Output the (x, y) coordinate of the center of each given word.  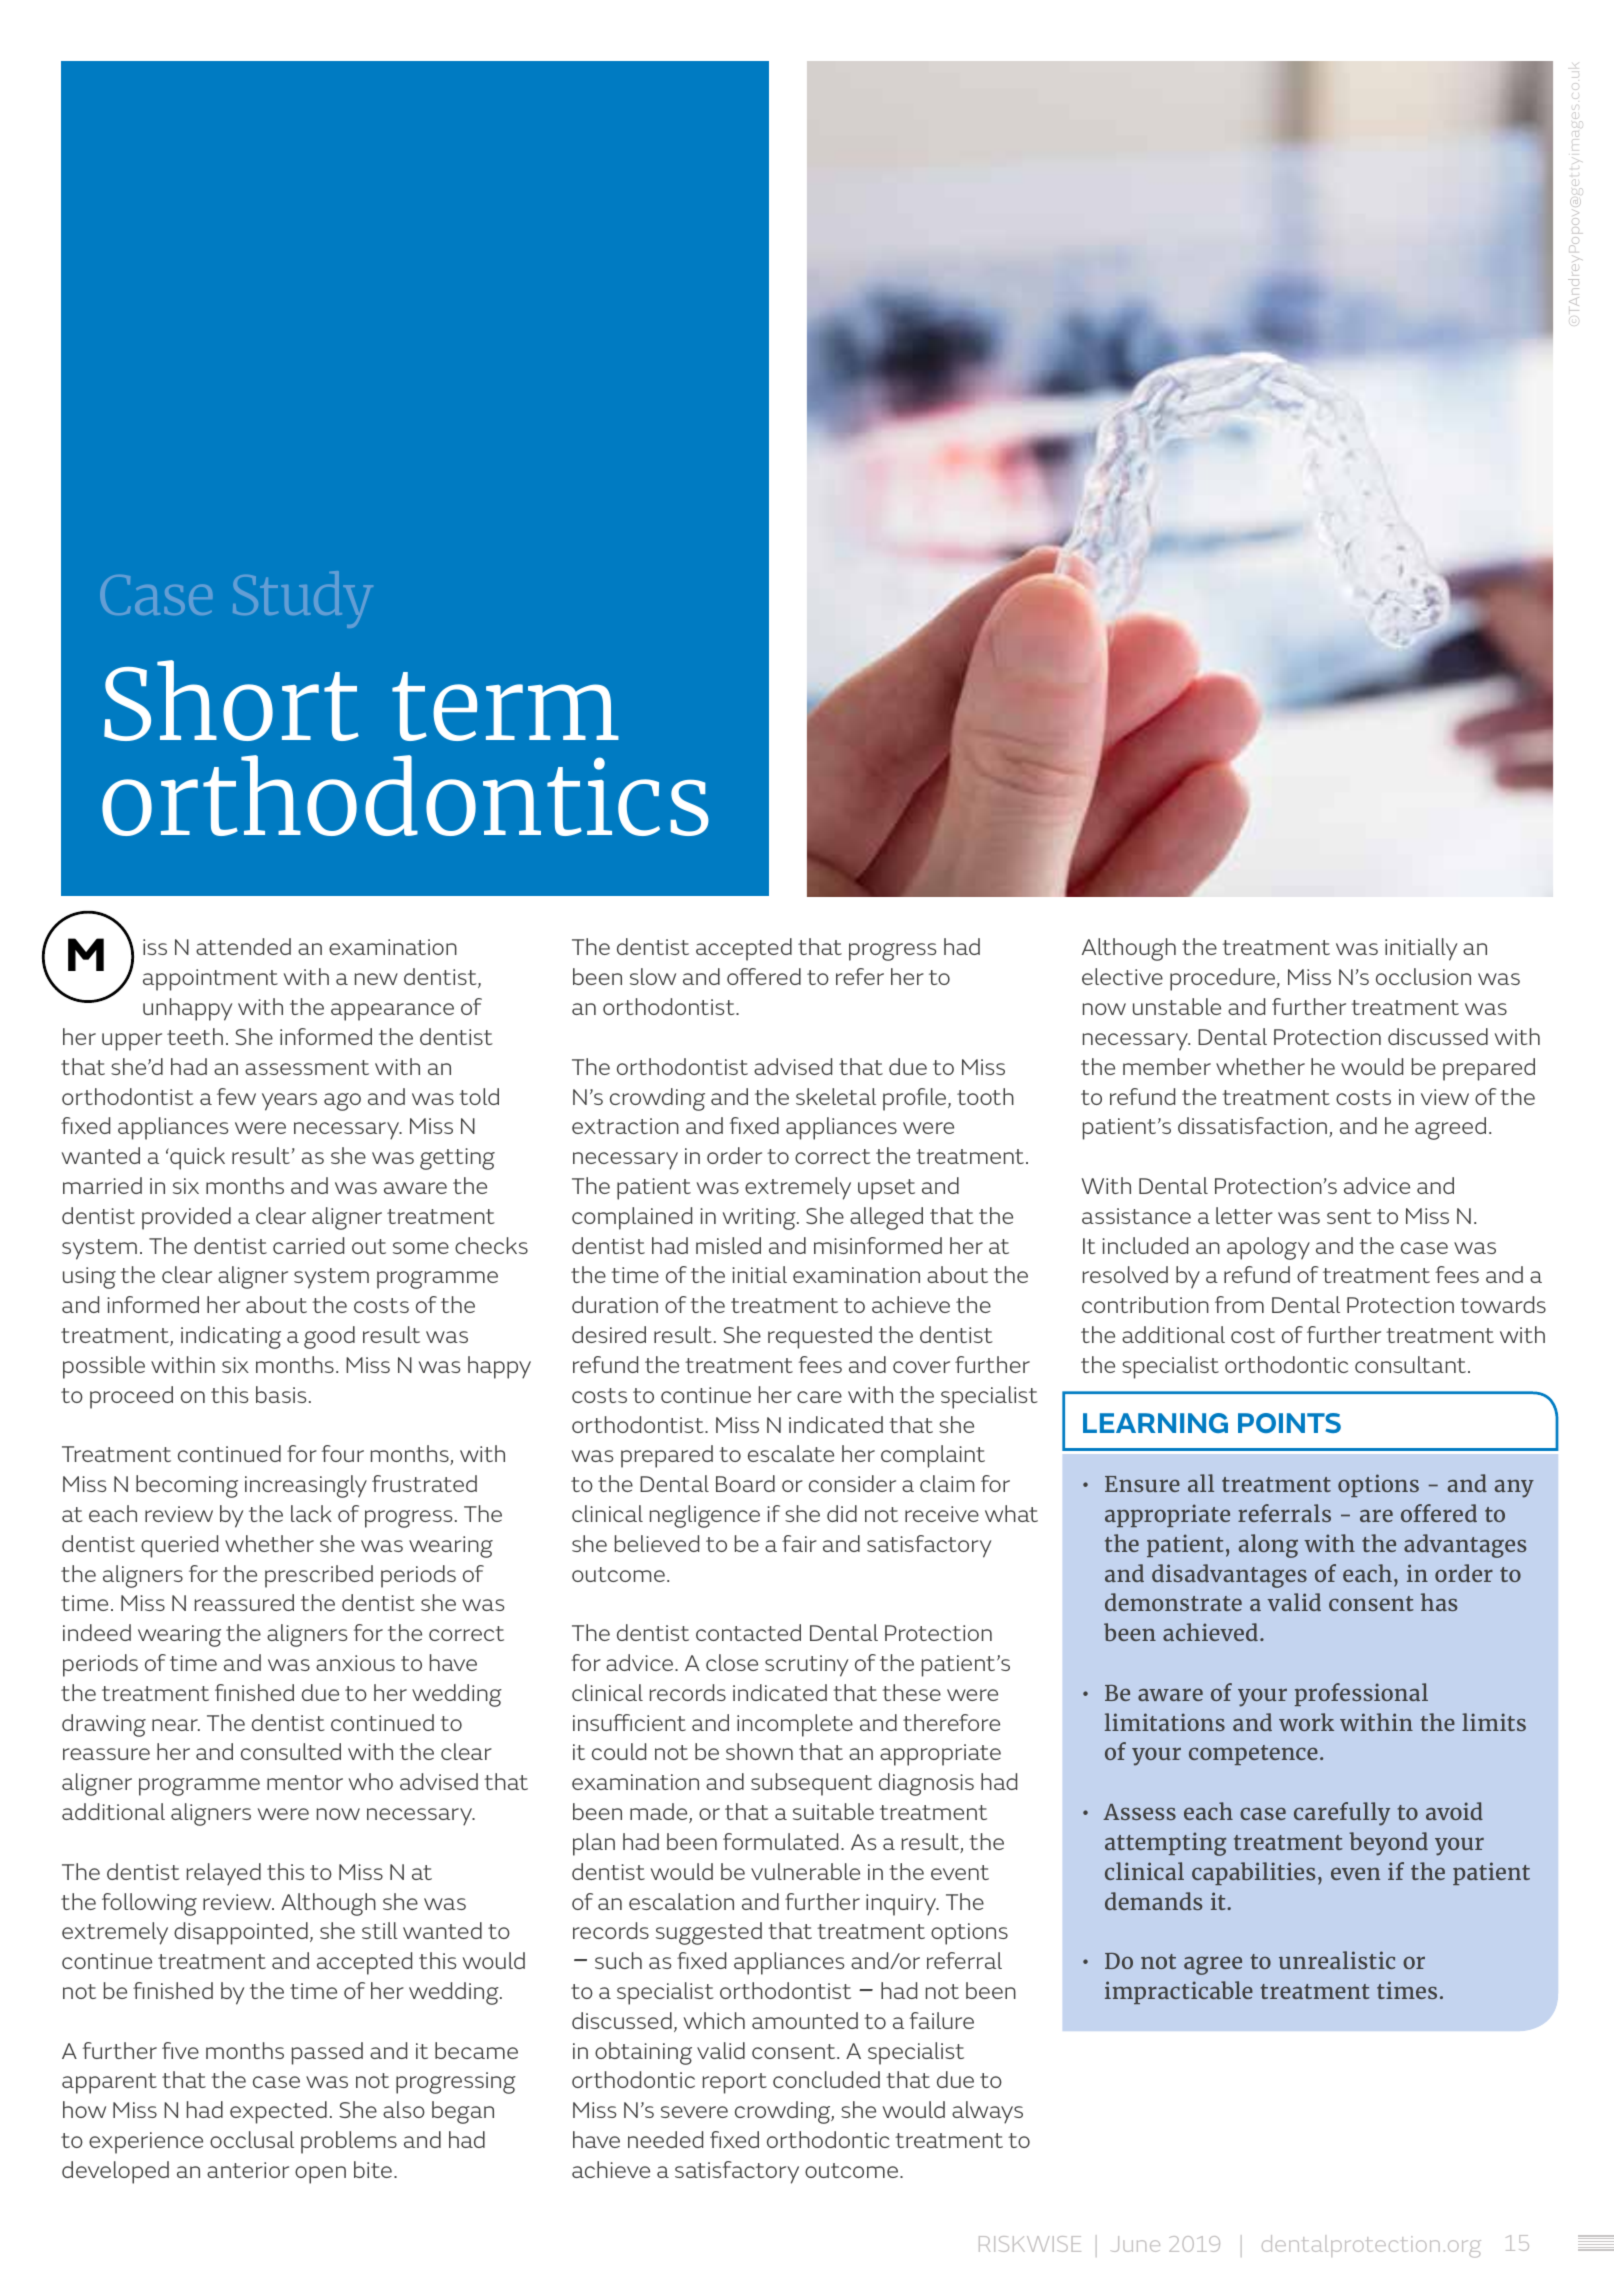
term (505, 706)
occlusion (1423, 976)
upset (886, 1189)
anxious (355, 1663)
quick (196, 1158)
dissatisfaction (1254, 1127)
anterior (248, 2170)
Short (231, 700)
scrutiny (806, 1666)
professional (1361, 1694)
